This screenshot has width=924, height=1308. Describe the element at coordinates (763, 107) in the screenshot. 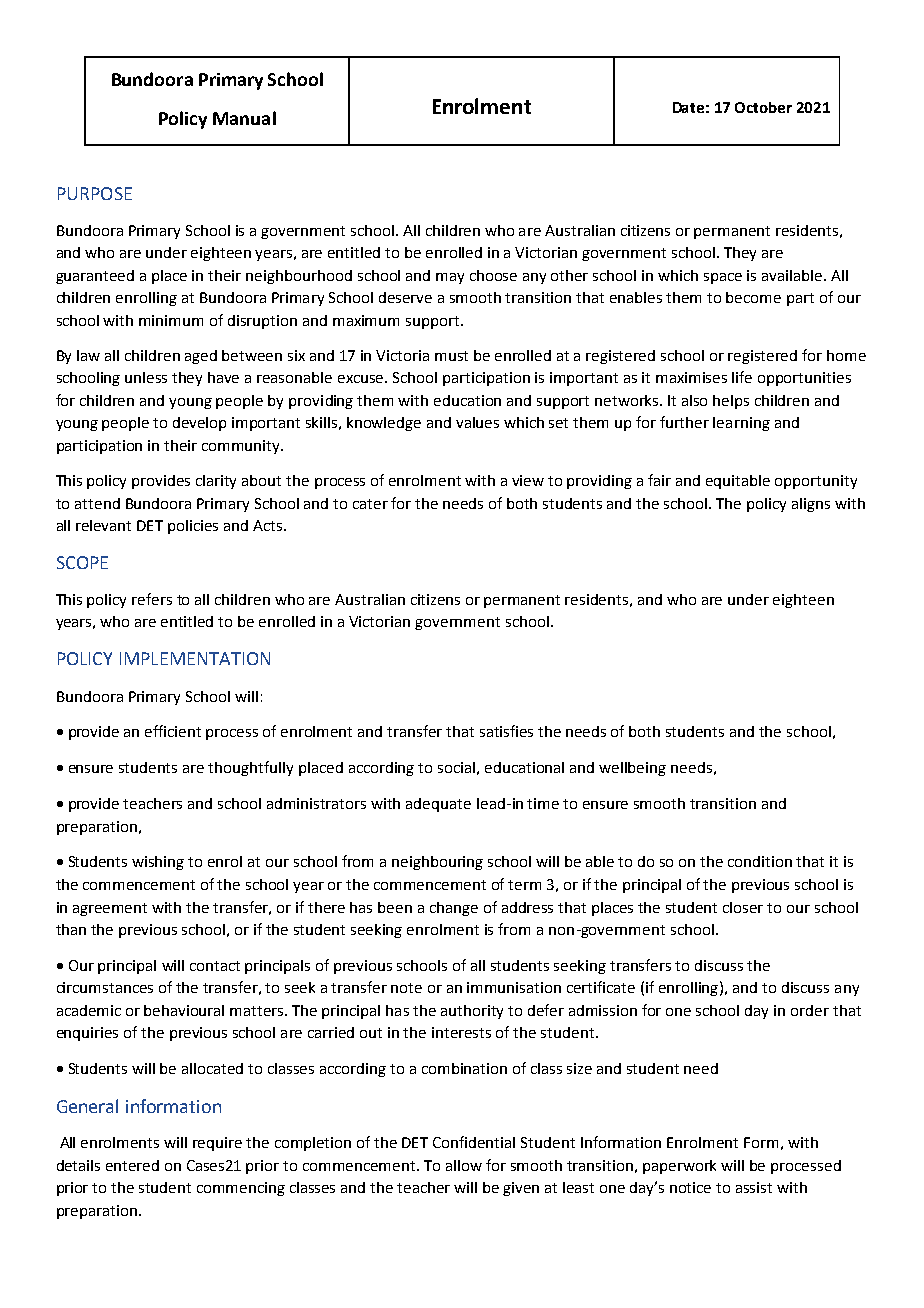

I see `October` at that location.
